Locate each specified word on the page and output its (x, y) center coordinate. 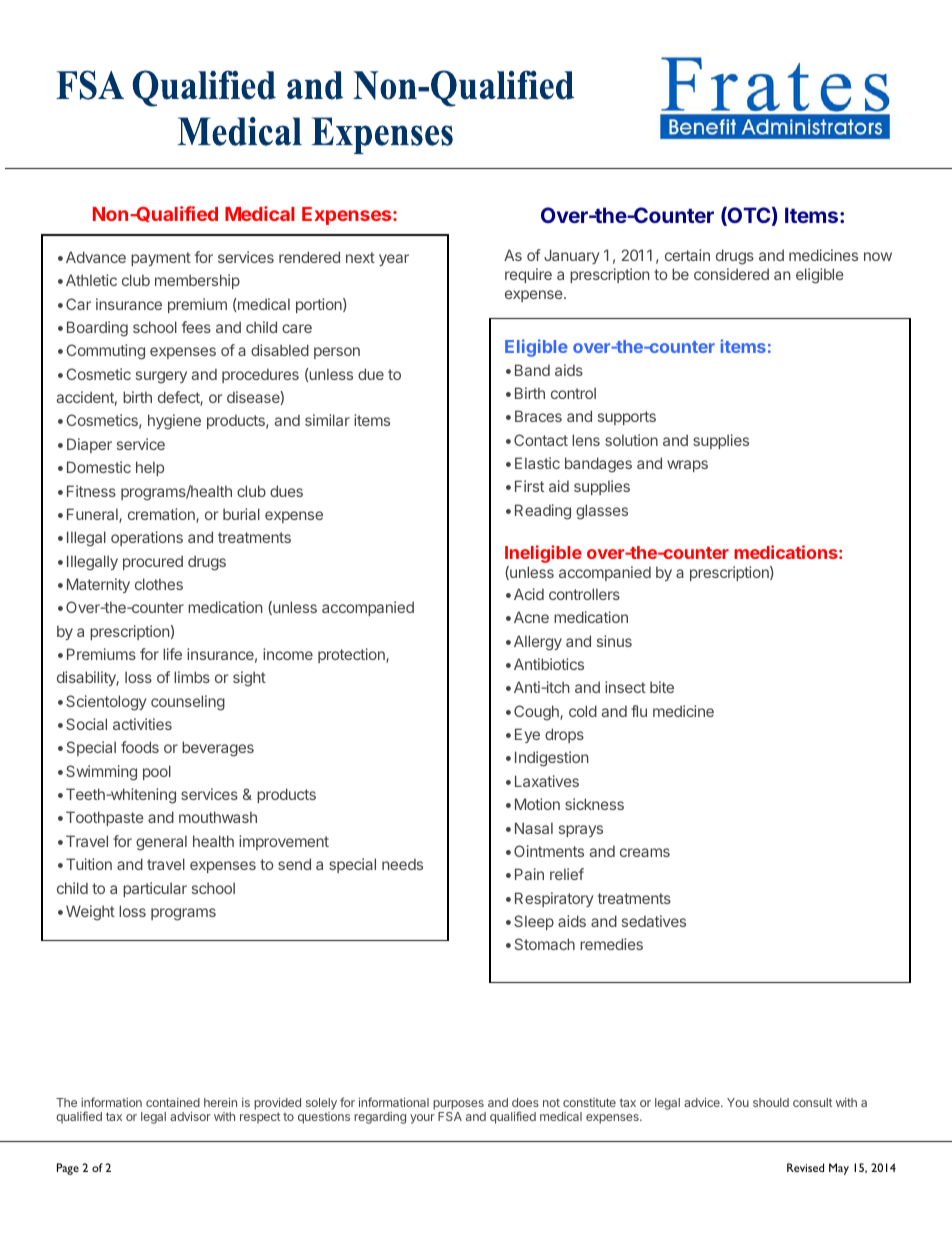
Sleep (534, 922)
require (528, 275)
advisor (190, 1116)
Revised (805, 1167)
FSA (450, 1116)
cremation (162, 515)
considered (731, 274)
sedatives (654, 921)
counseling (188, 703)
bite (662, 687)
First (529, 486)
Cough (537, 713)
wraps (687, 466)
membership (197, 281)
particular (155, 889)
